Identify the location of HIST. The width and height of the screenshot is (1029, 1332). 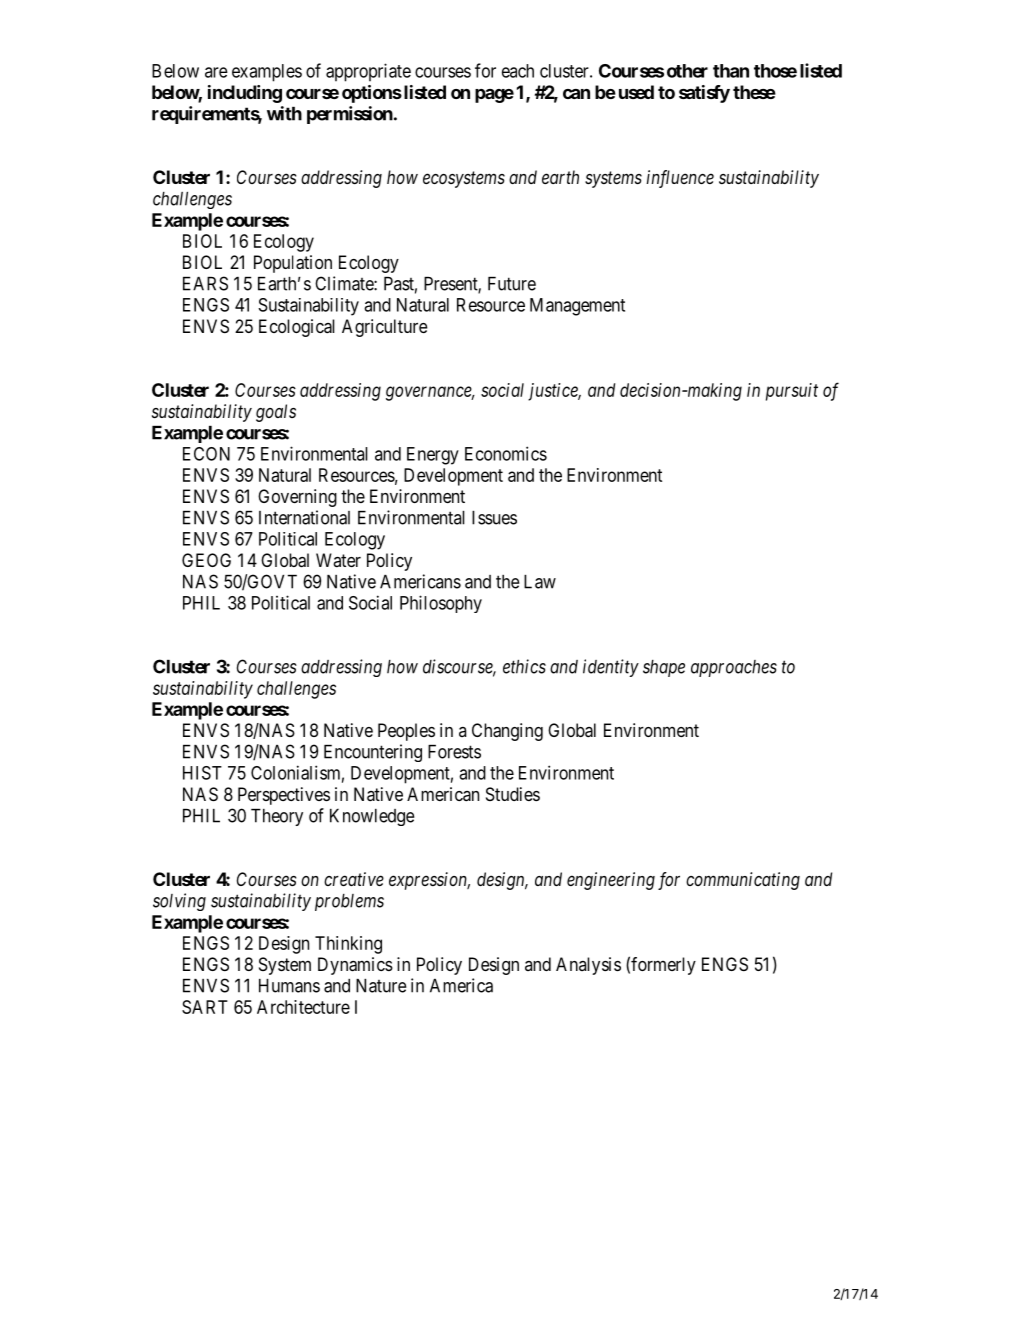
(202, 773).
